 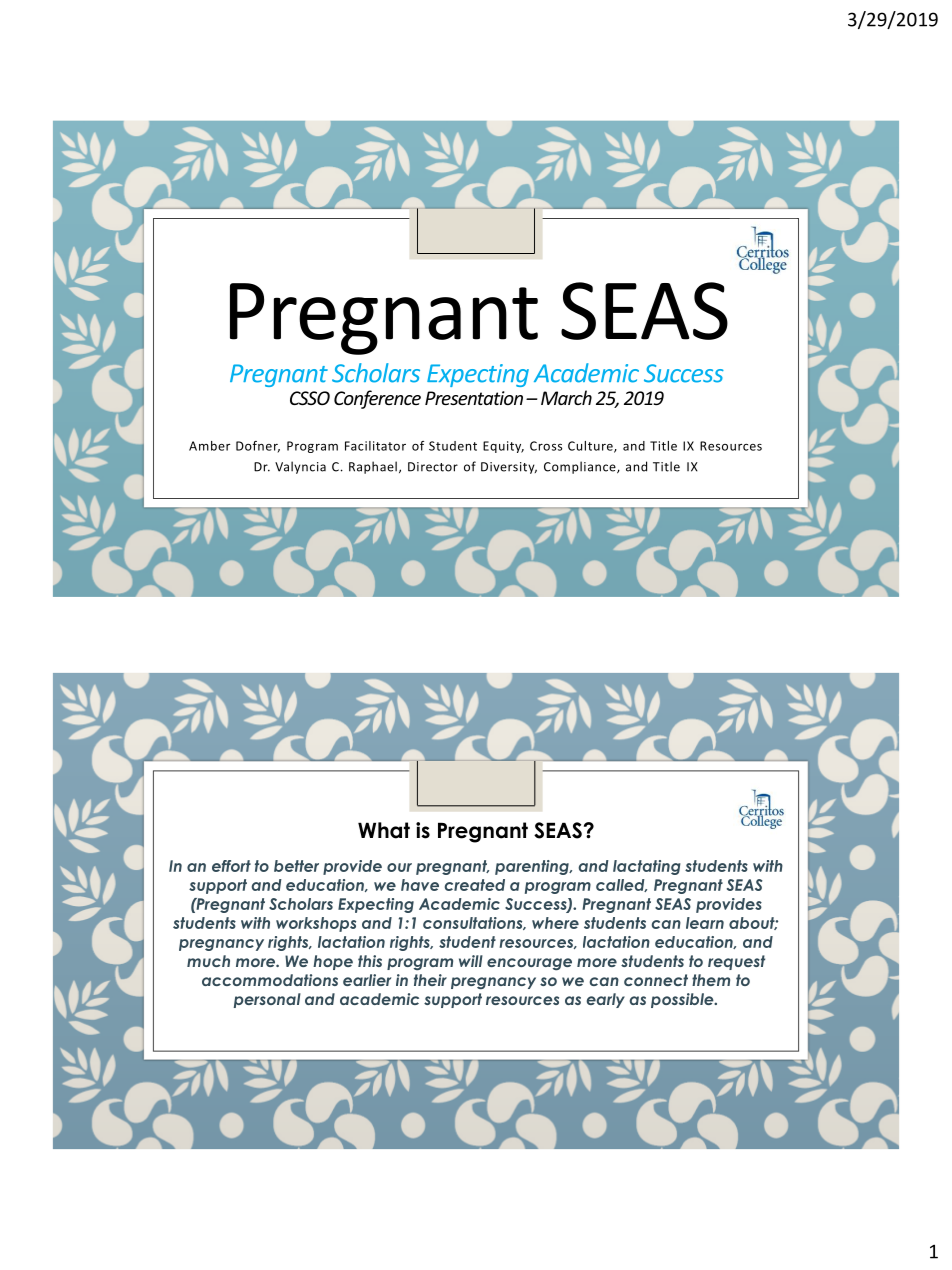 I want to click on parenting, so click(x=533, y=867).
